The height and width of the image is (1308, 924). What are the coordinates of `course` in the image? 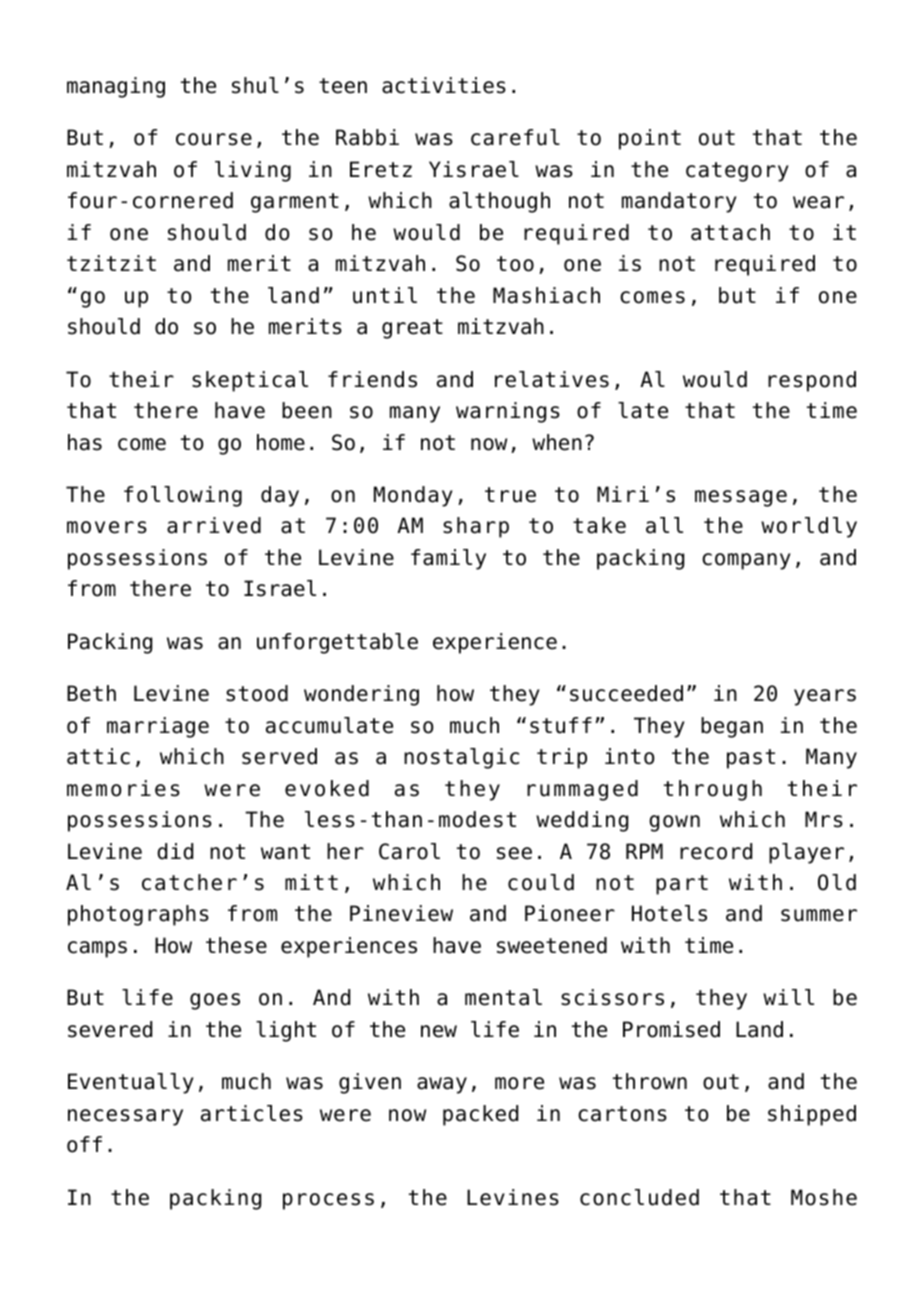 It's located at (214, 139).
